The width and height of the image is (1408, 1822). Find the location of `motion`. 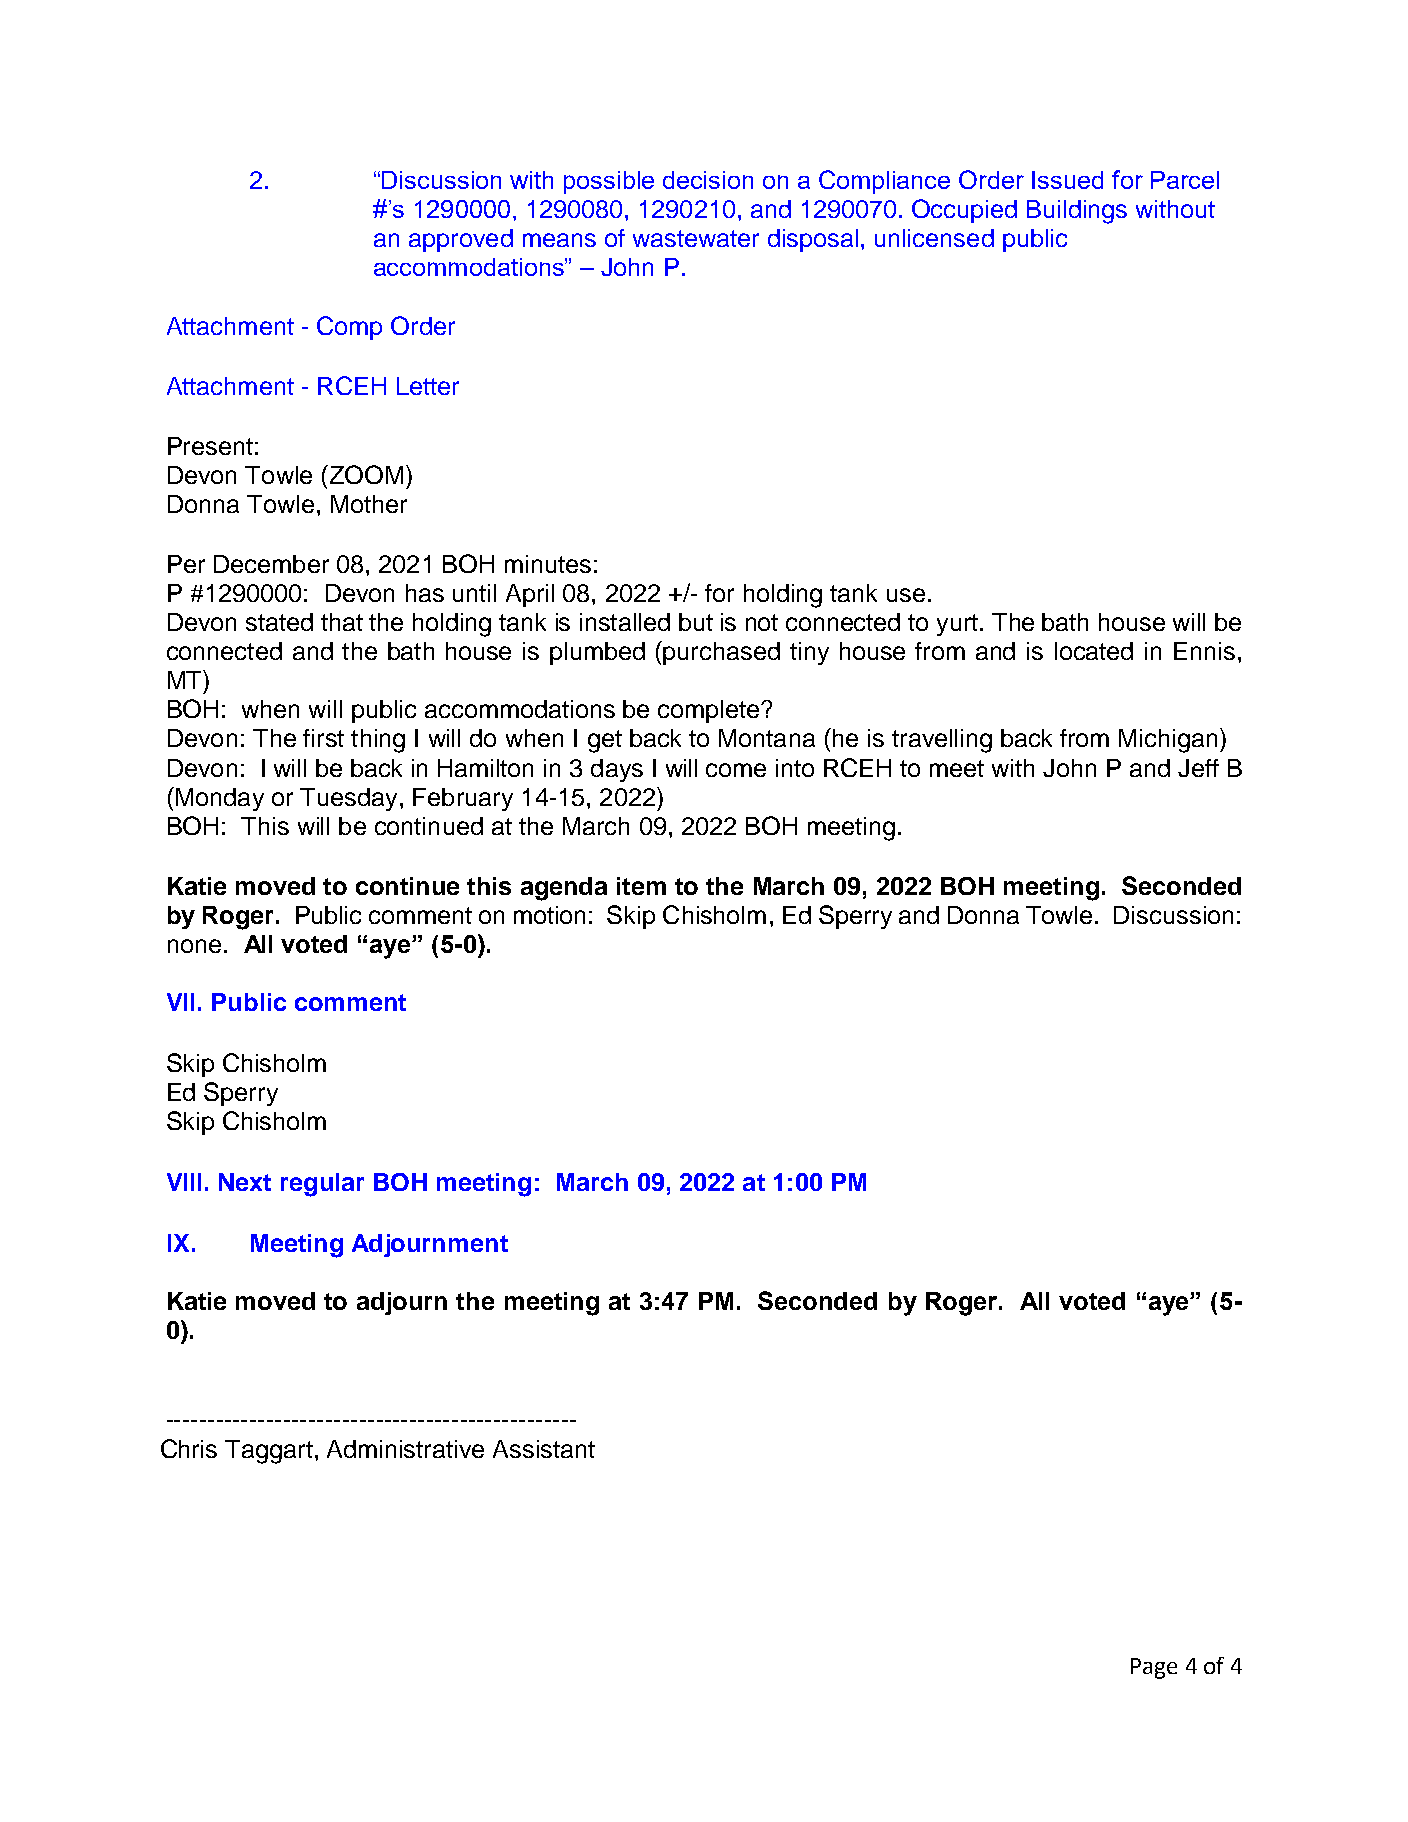

motion is located at coordinates (549, 915).
